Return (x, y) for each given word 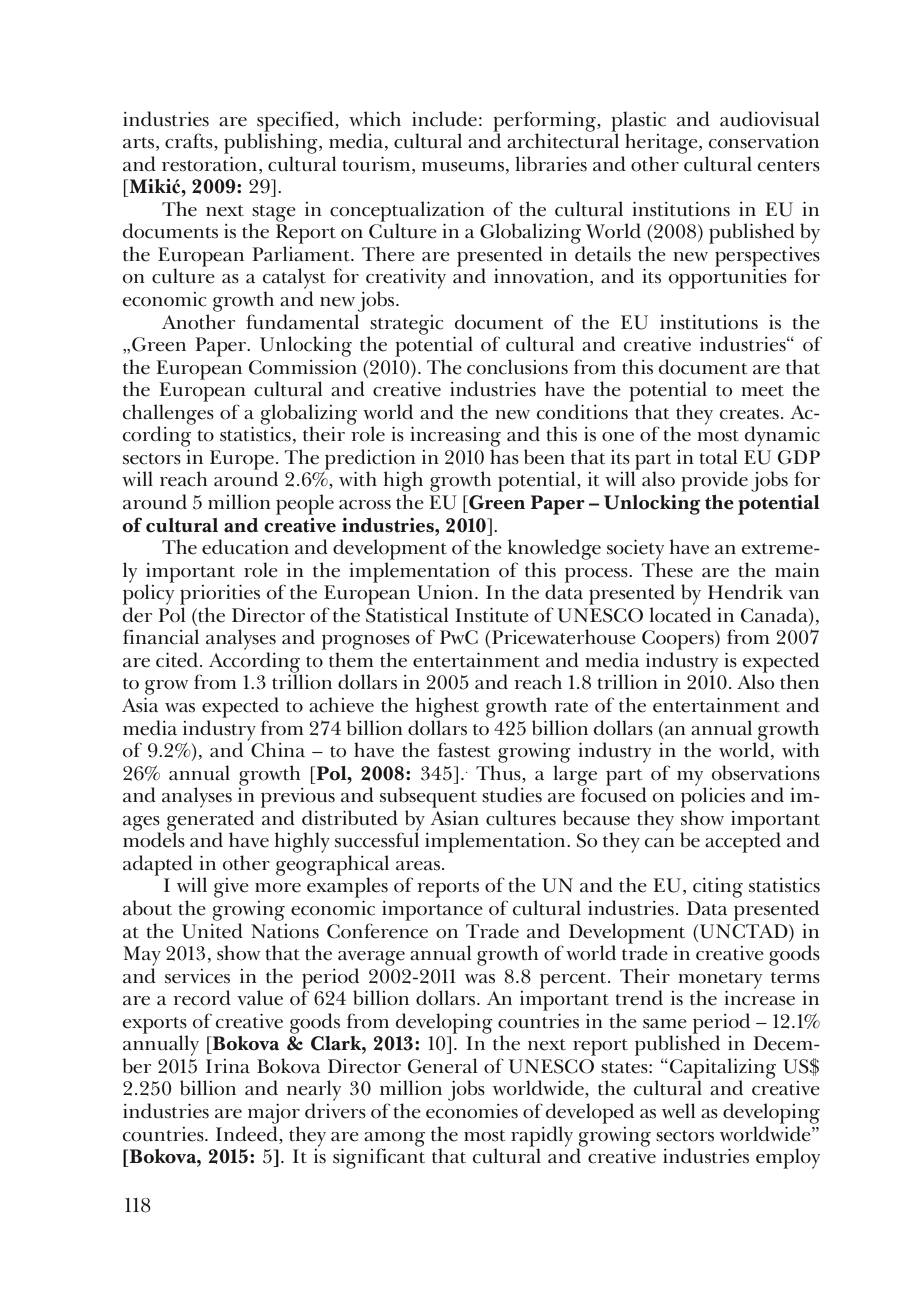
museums (463, 167)
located (680, 615)
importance (432, 911)
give (231, 888)
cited (178, 660)
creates (749, 414)
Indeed (248, 1134)
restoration (211, 164)
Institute (492, 615)
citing (718, 888)
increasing (455, 436)
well (679, 1111)
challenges (168, 415)
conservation (764, 141)
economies (472, 1111)
